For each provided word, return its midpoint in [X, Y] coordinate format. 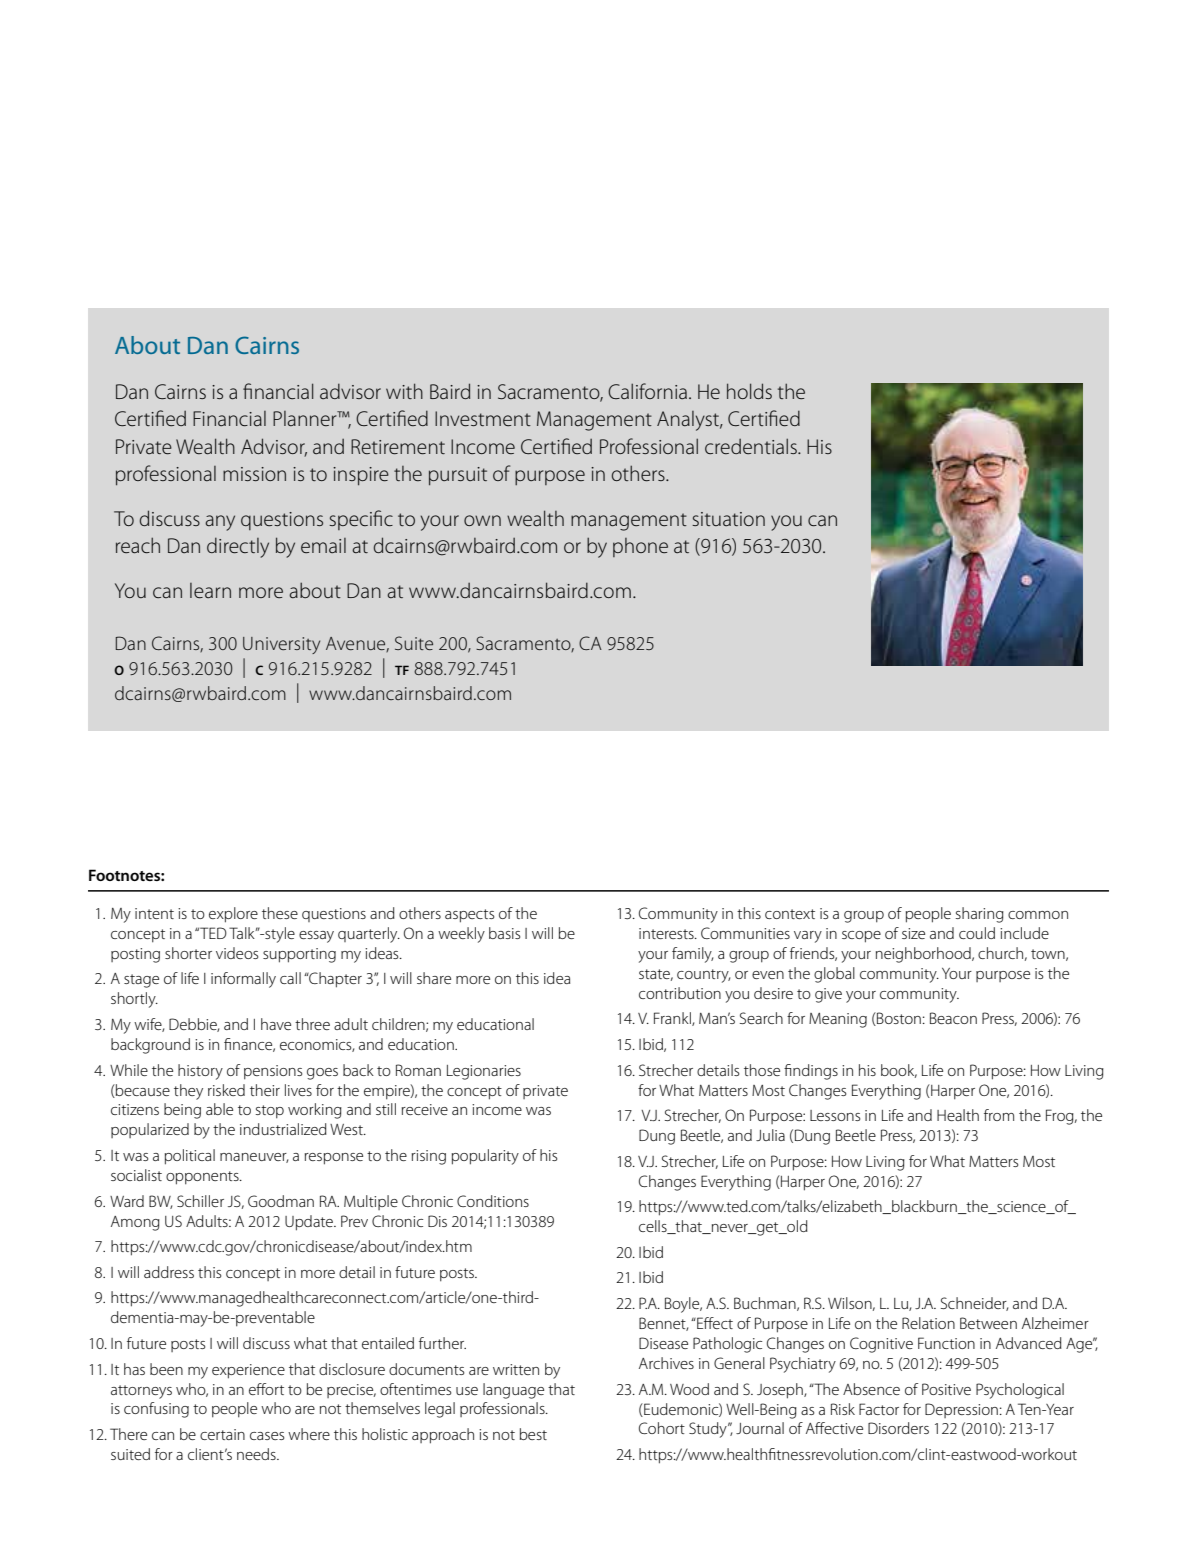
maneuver [254, 1158]
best [533, 1434]
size [913, 933]
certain [222, 1434]
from [999, 1115]
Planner [306, 418]
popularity [485, 1157]
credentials [752, 446]
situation [728, 519]
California [647, 391]
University [281, 645]
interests [667, 933]
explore [233, 915]
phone [640, 547]
